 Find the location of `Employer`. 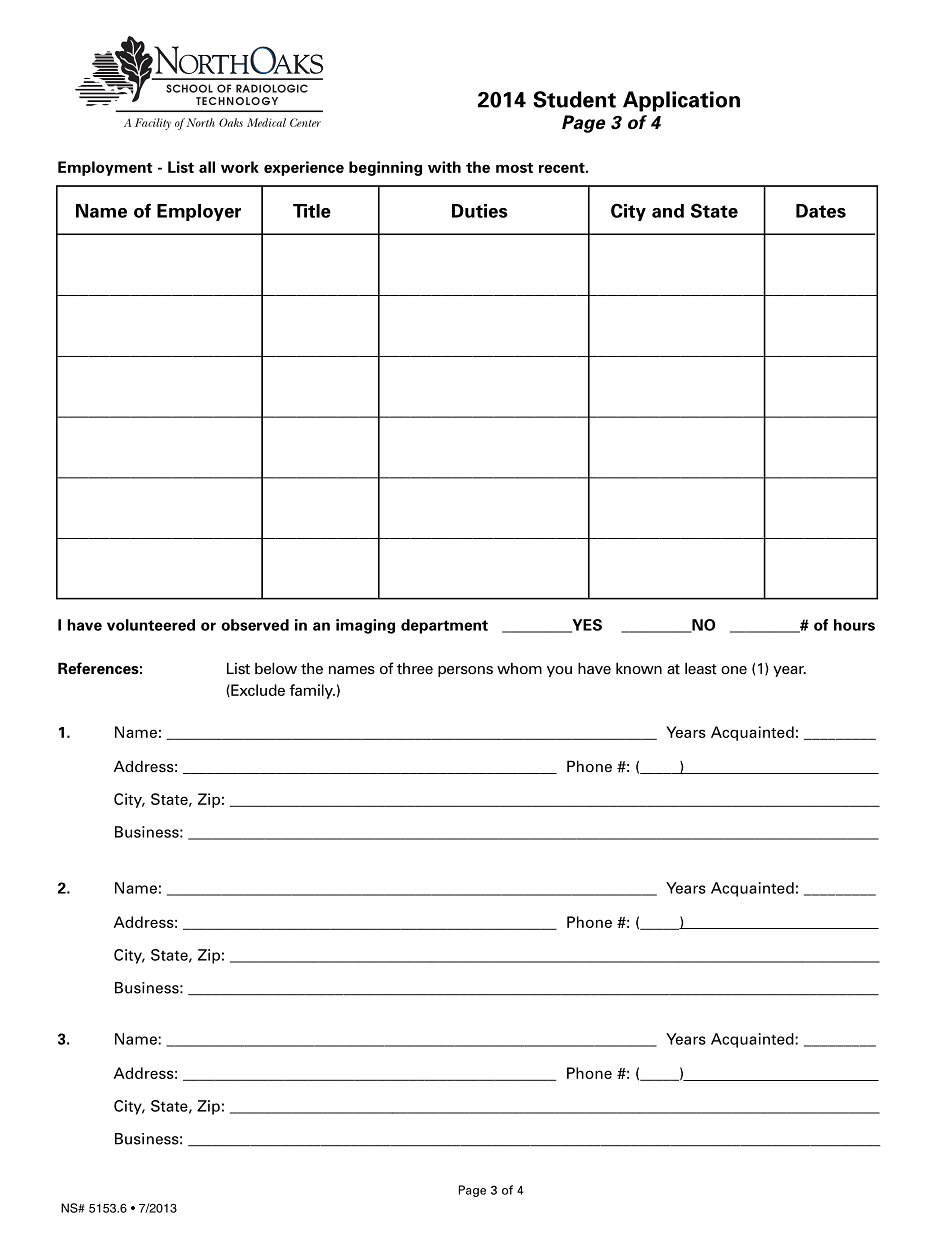

Employer is located at coordinates (199, 212).
